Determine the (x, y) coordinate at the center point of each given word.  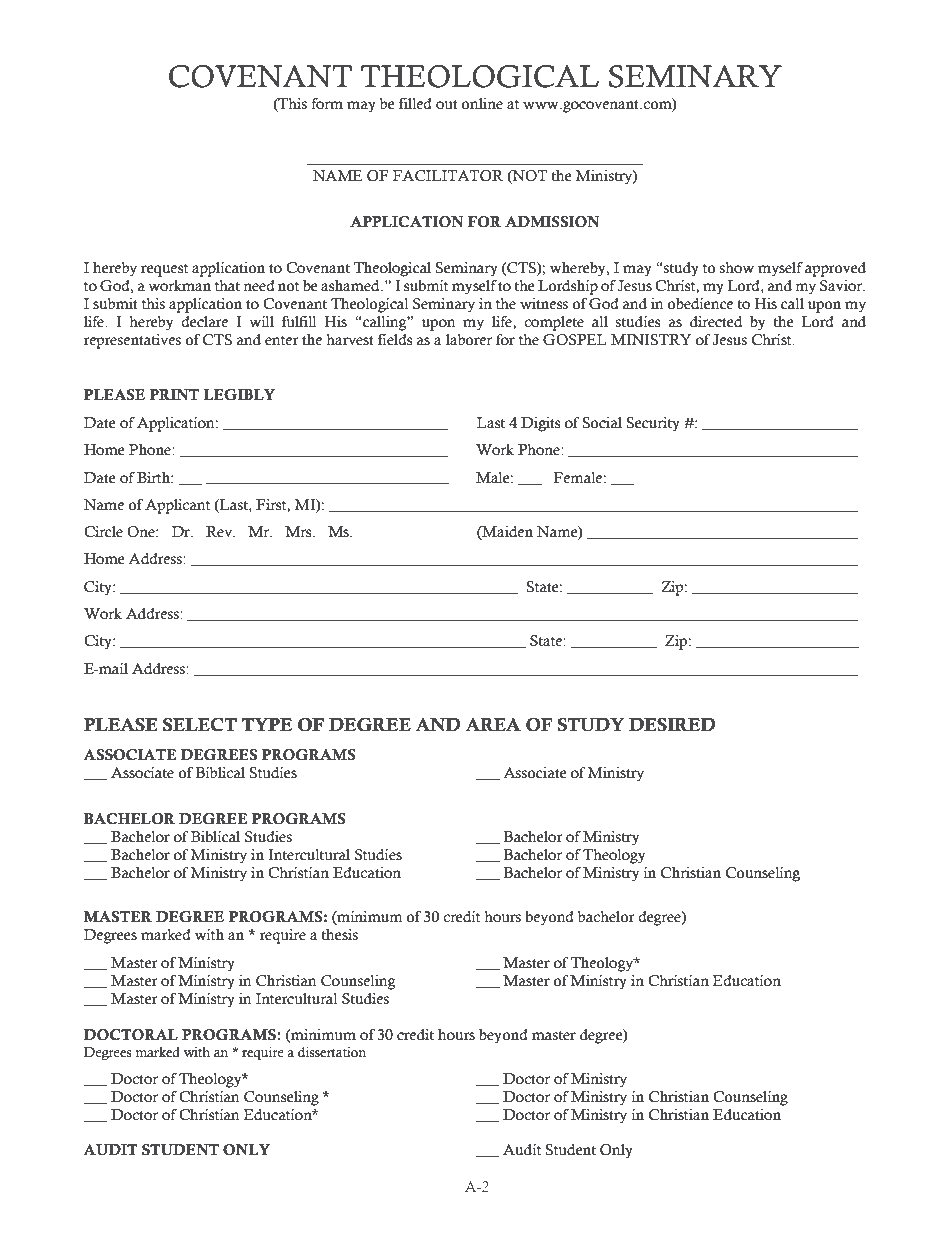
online (482, 104)
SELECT (200, 725)
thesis (339, 935)
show (737, 268)
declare (205, 322)
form (327, 104)
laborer (469, 340)
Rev (220, 532)
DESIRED (672, 725)
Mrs (299, 532)
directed (716, 322)
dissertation (332, 1052)
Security (653, 424)
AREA (493, 724)
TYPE (267, 724)
